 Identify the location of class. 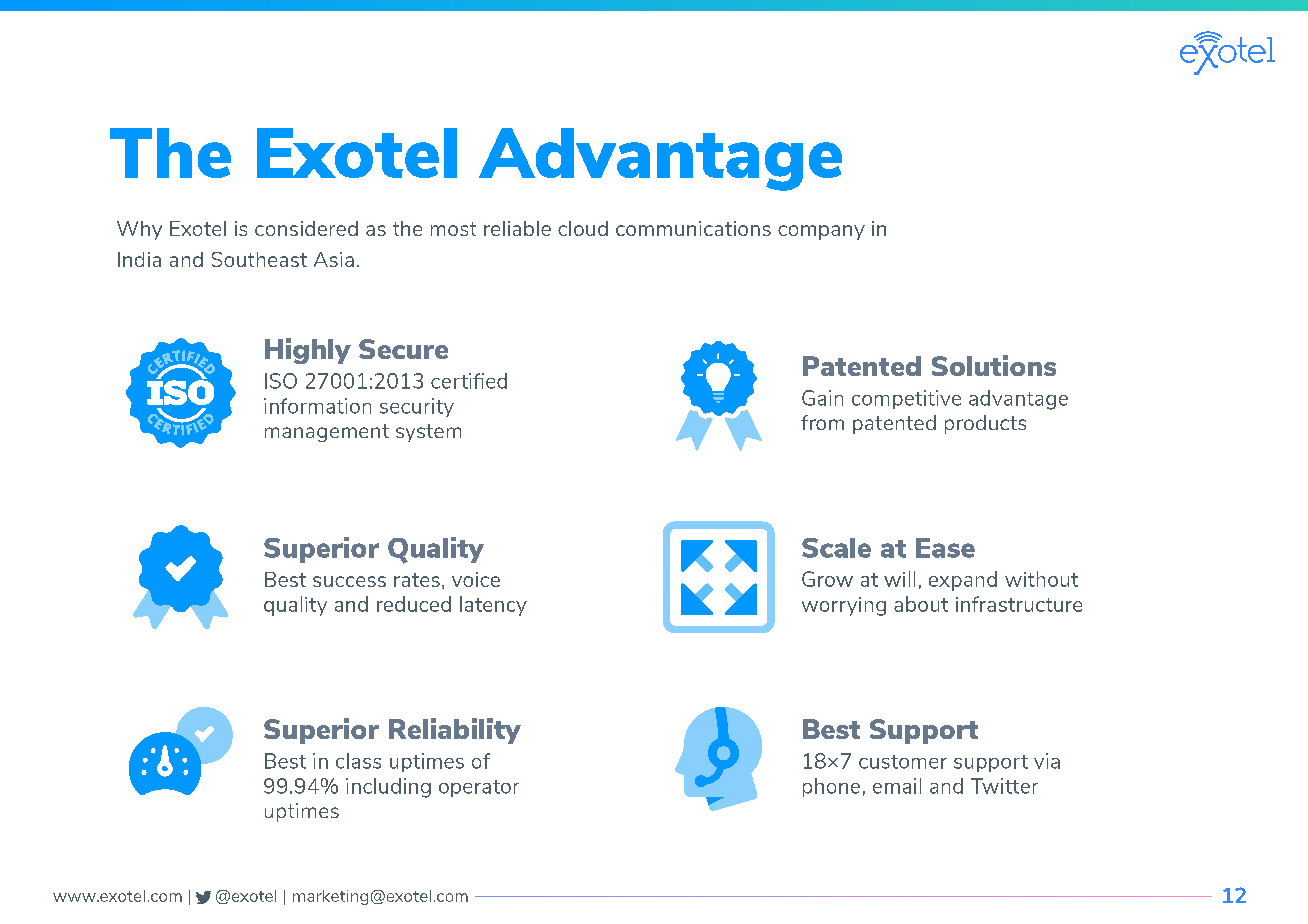
(358, 761).
